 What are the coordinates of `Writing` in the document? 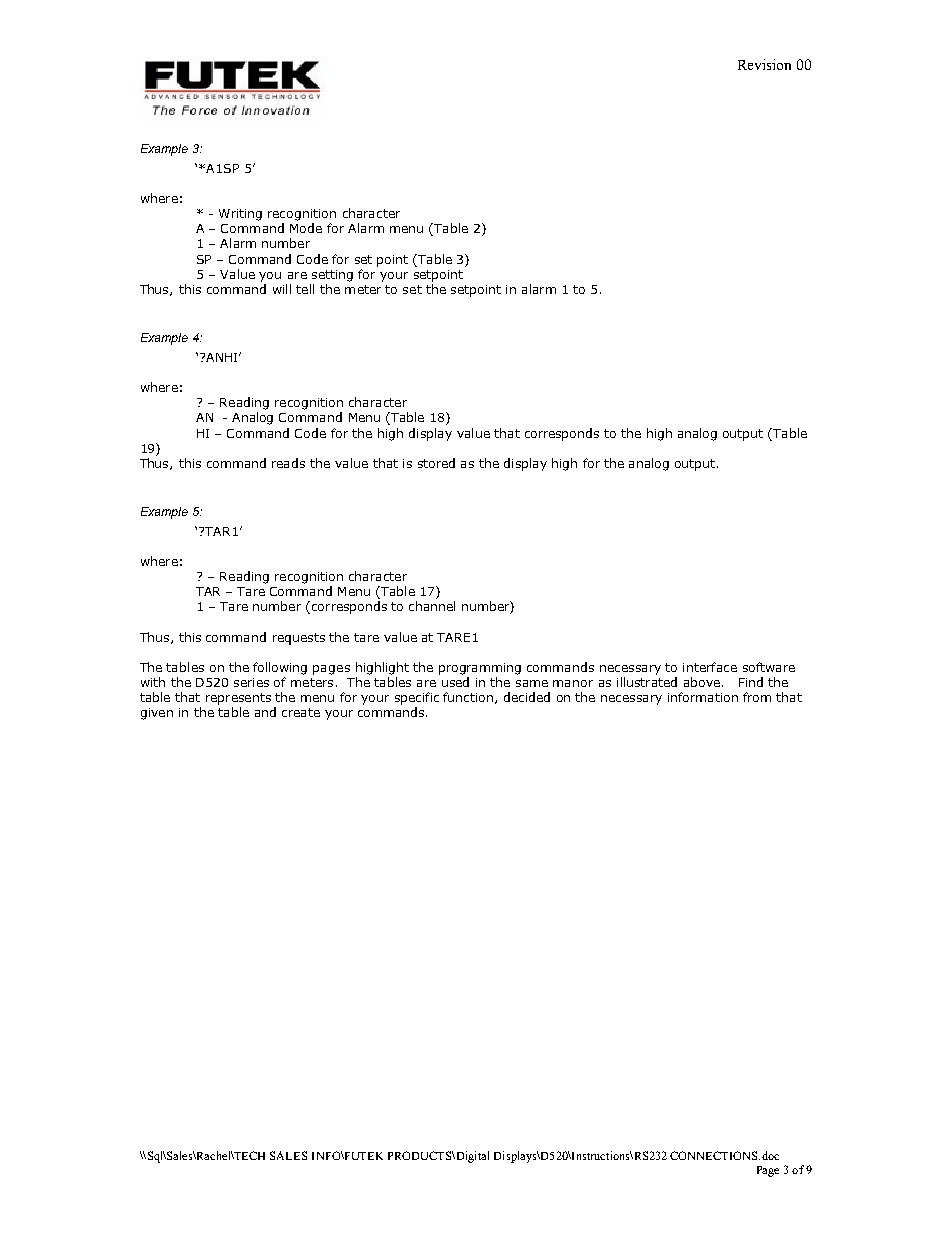 It's located at (240, 215).
